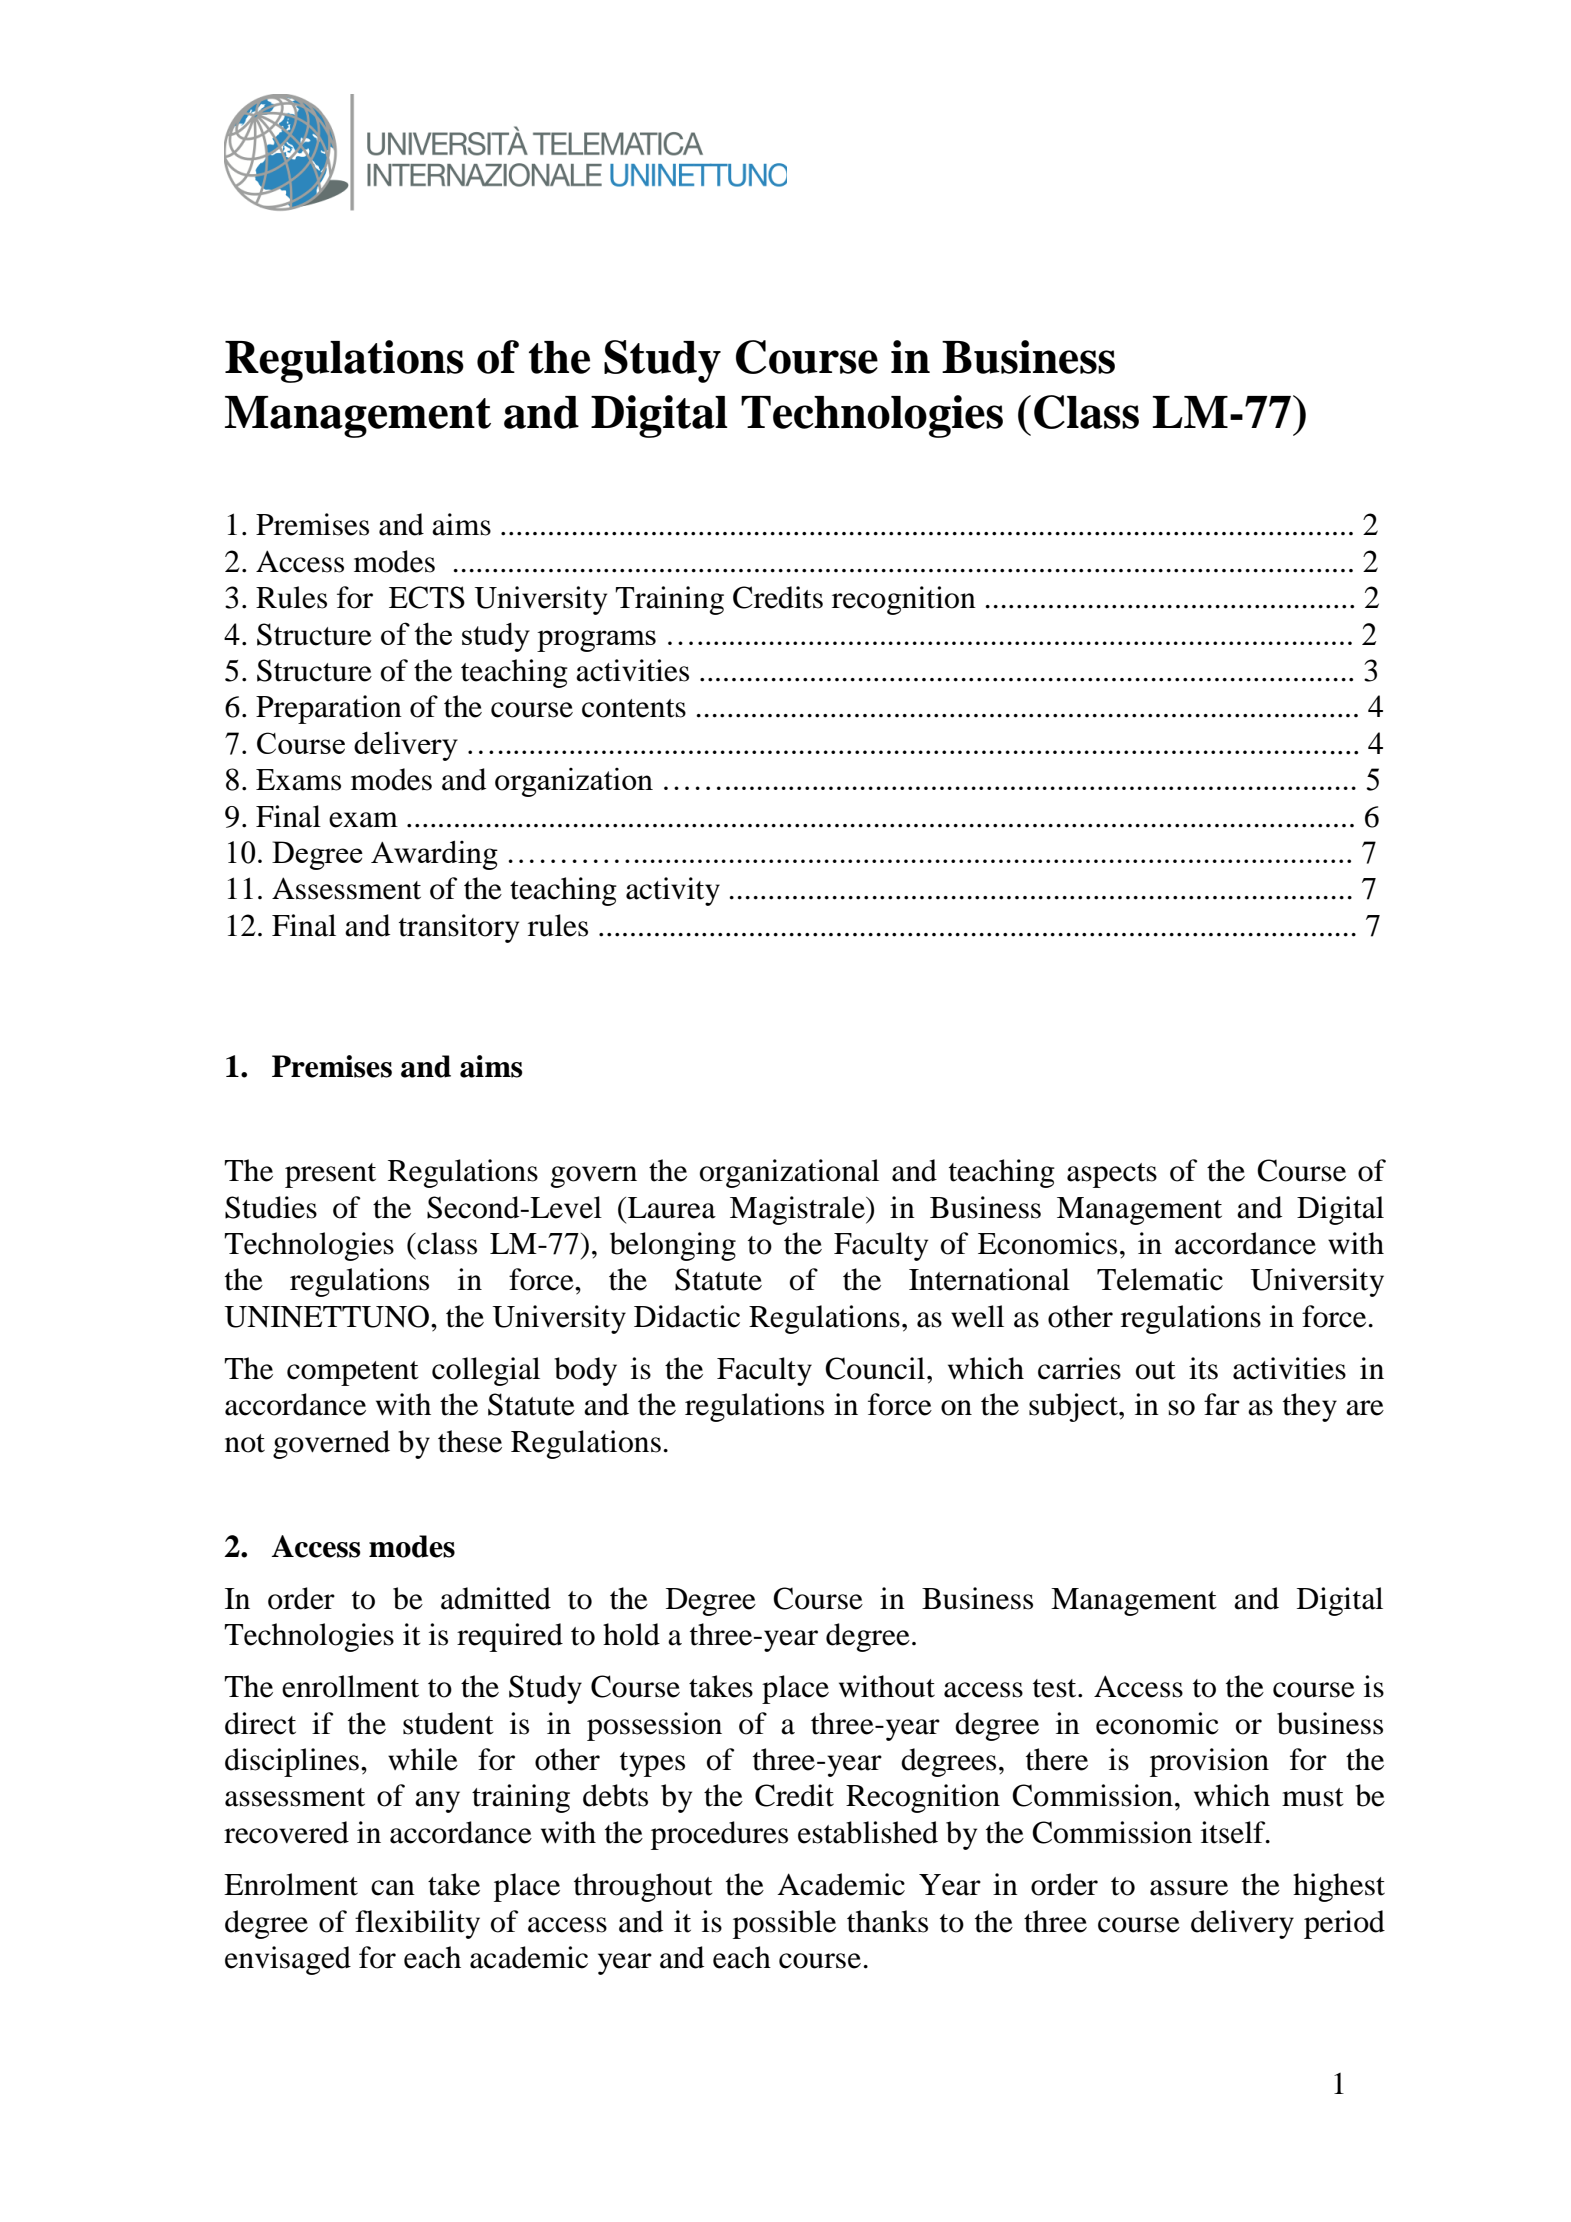  Describe the element at coordinates (673, 891) in the screenshot. I see `activity` at that location.
